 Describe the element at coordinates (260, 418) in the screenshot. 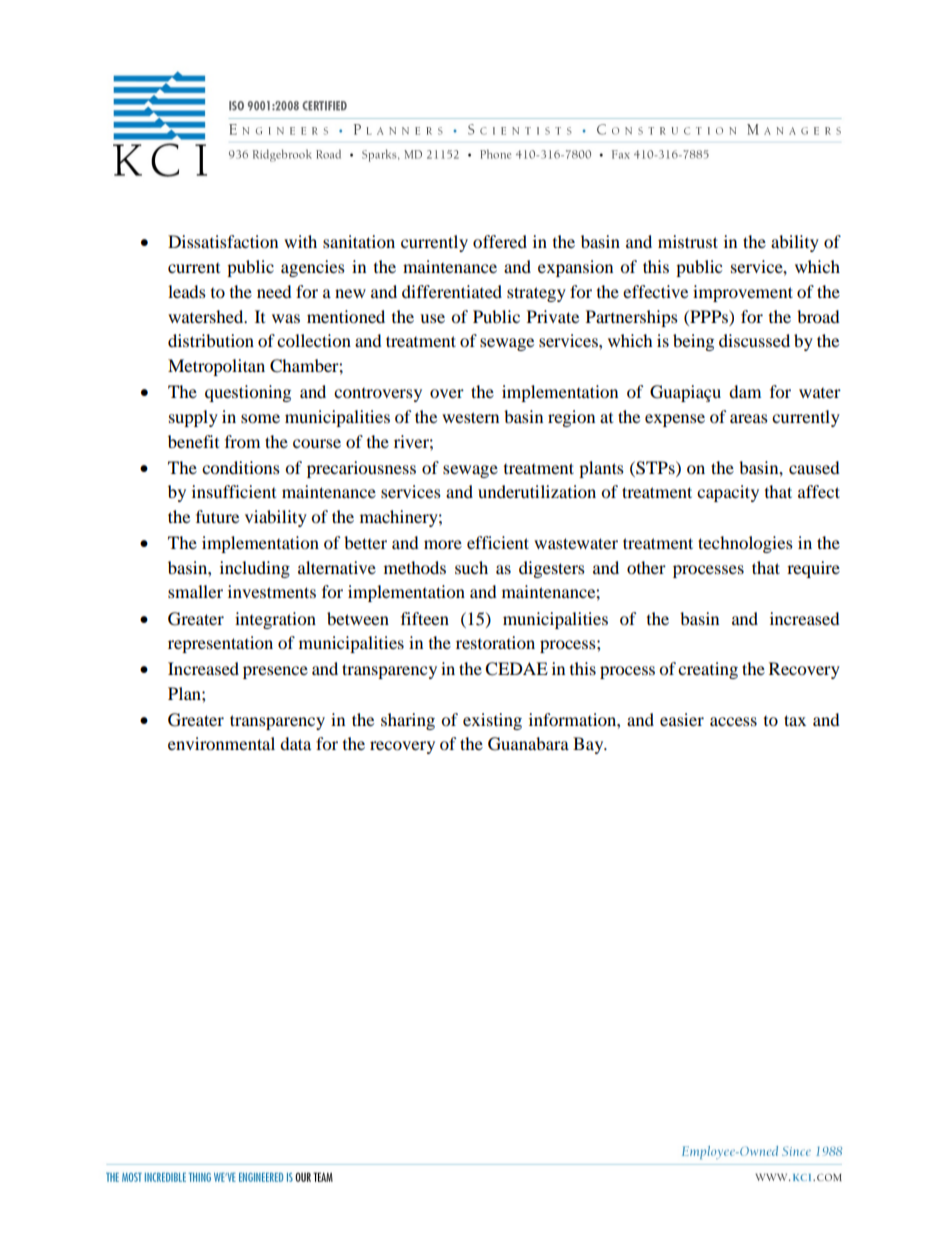

I see `some` at that location.
